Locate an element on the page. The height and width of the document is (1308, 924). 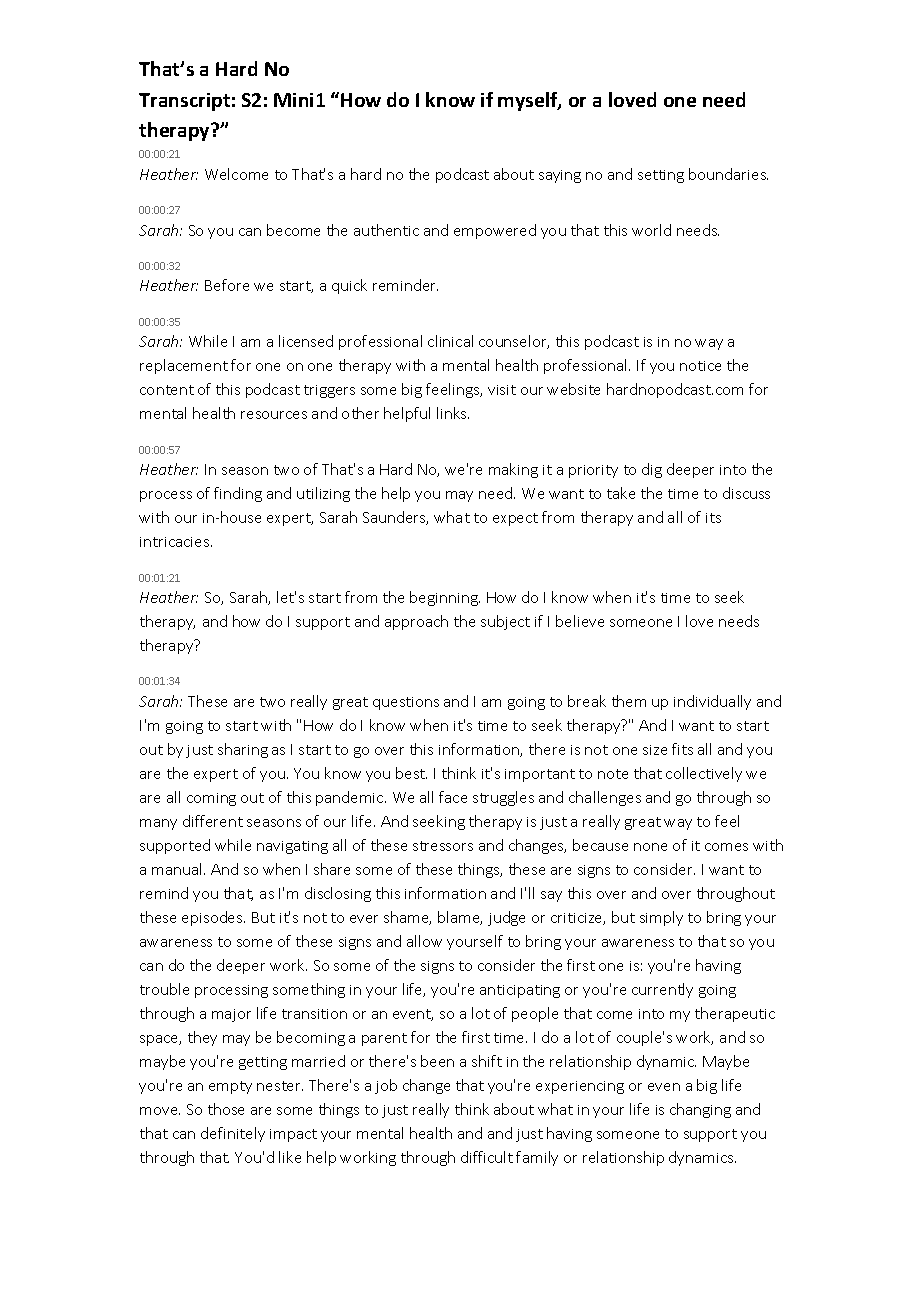
definitely is located at coordinates (233, 1134).
